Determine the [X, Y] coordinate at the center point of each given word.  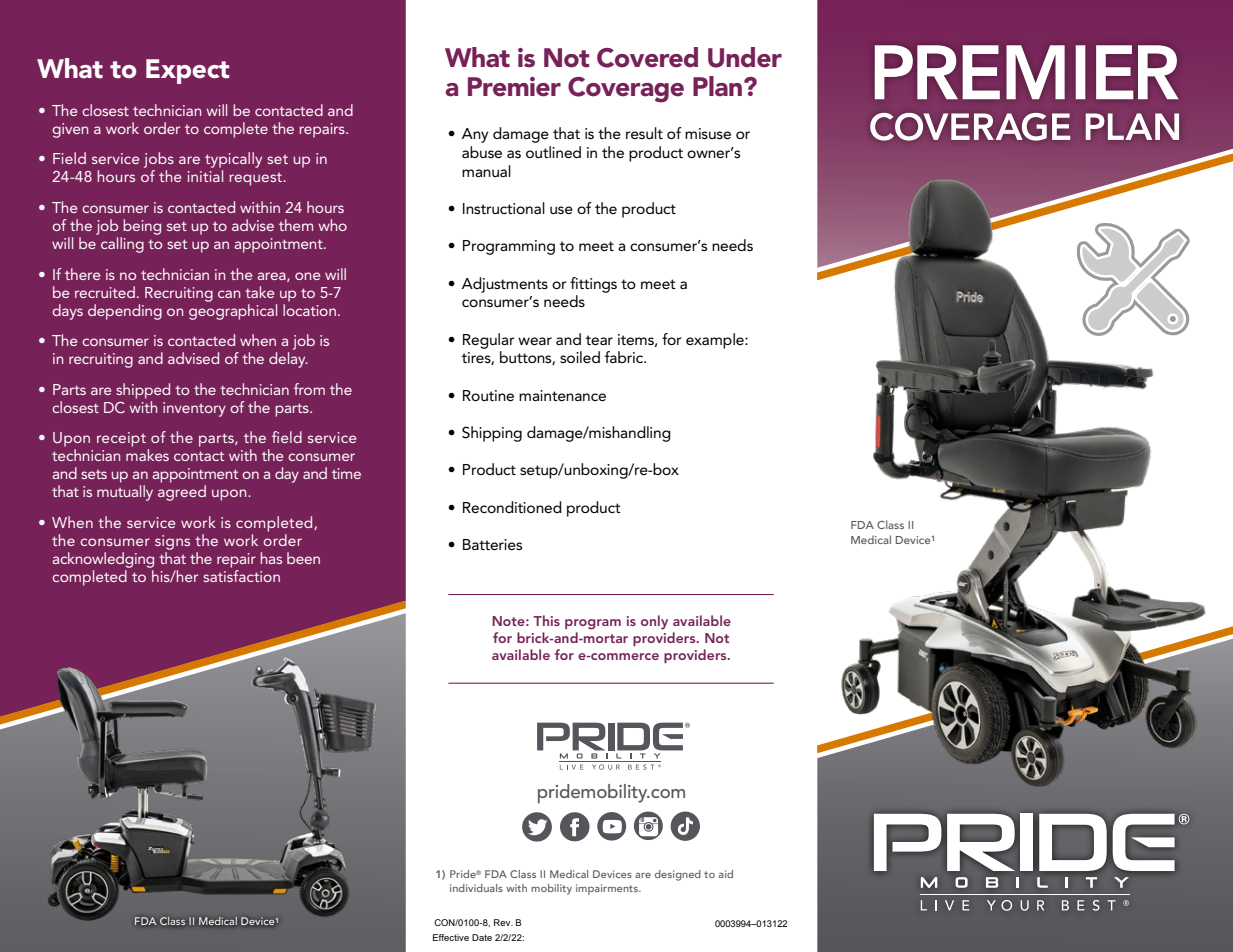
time [346, 473]
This [546, 620]
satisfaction [241, 574]
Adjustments [505, 285]
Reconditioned [512, 507]
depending [125, 312]
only [654, 622]
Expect [187, 71]
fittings [593, 285]
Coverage [626, 90]
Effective [451, 937]
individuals [476, 888]
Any [475, 135]
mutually [125, 493]
